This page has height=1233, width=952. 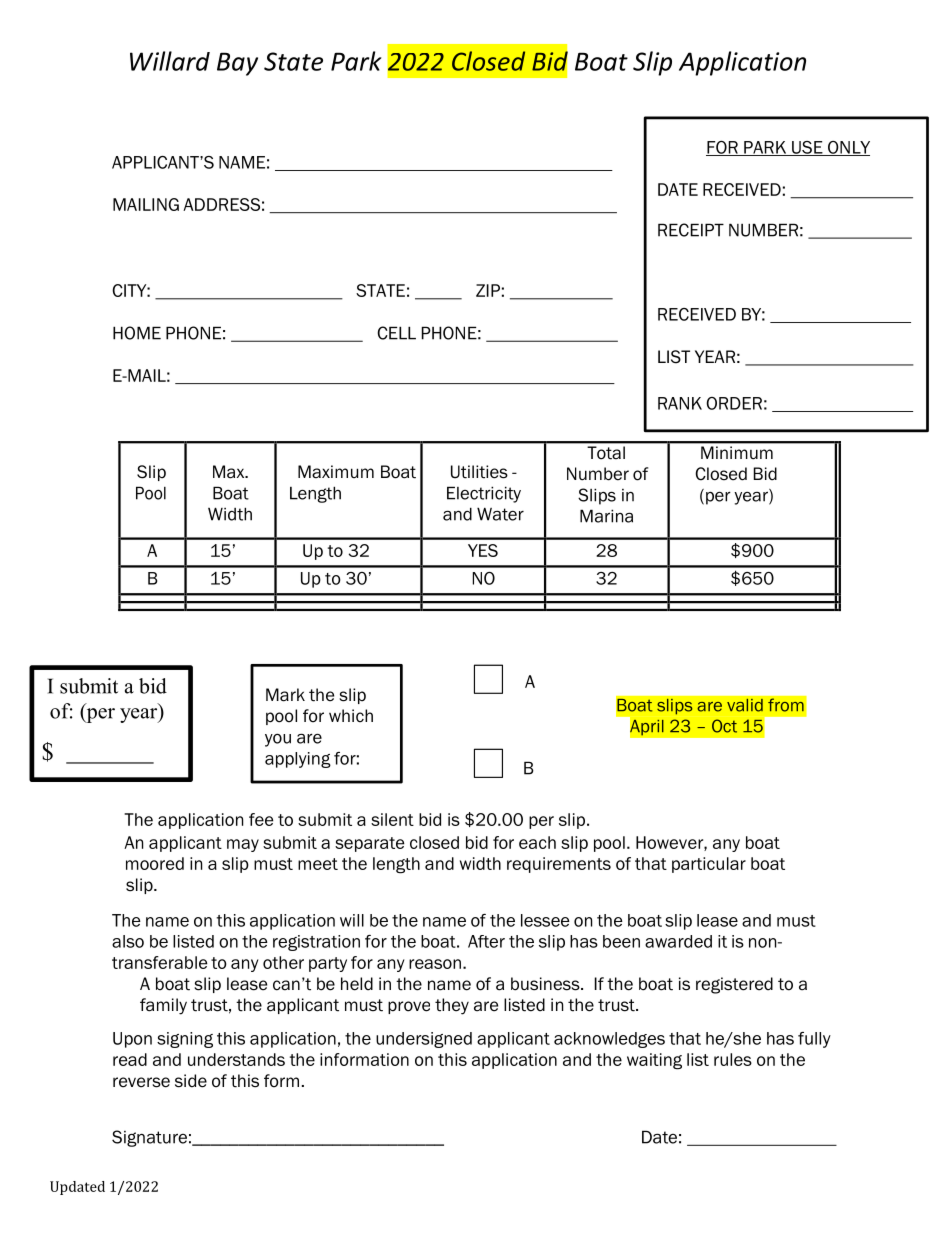 I want to click on understands, so click(x=236, y=1059).
